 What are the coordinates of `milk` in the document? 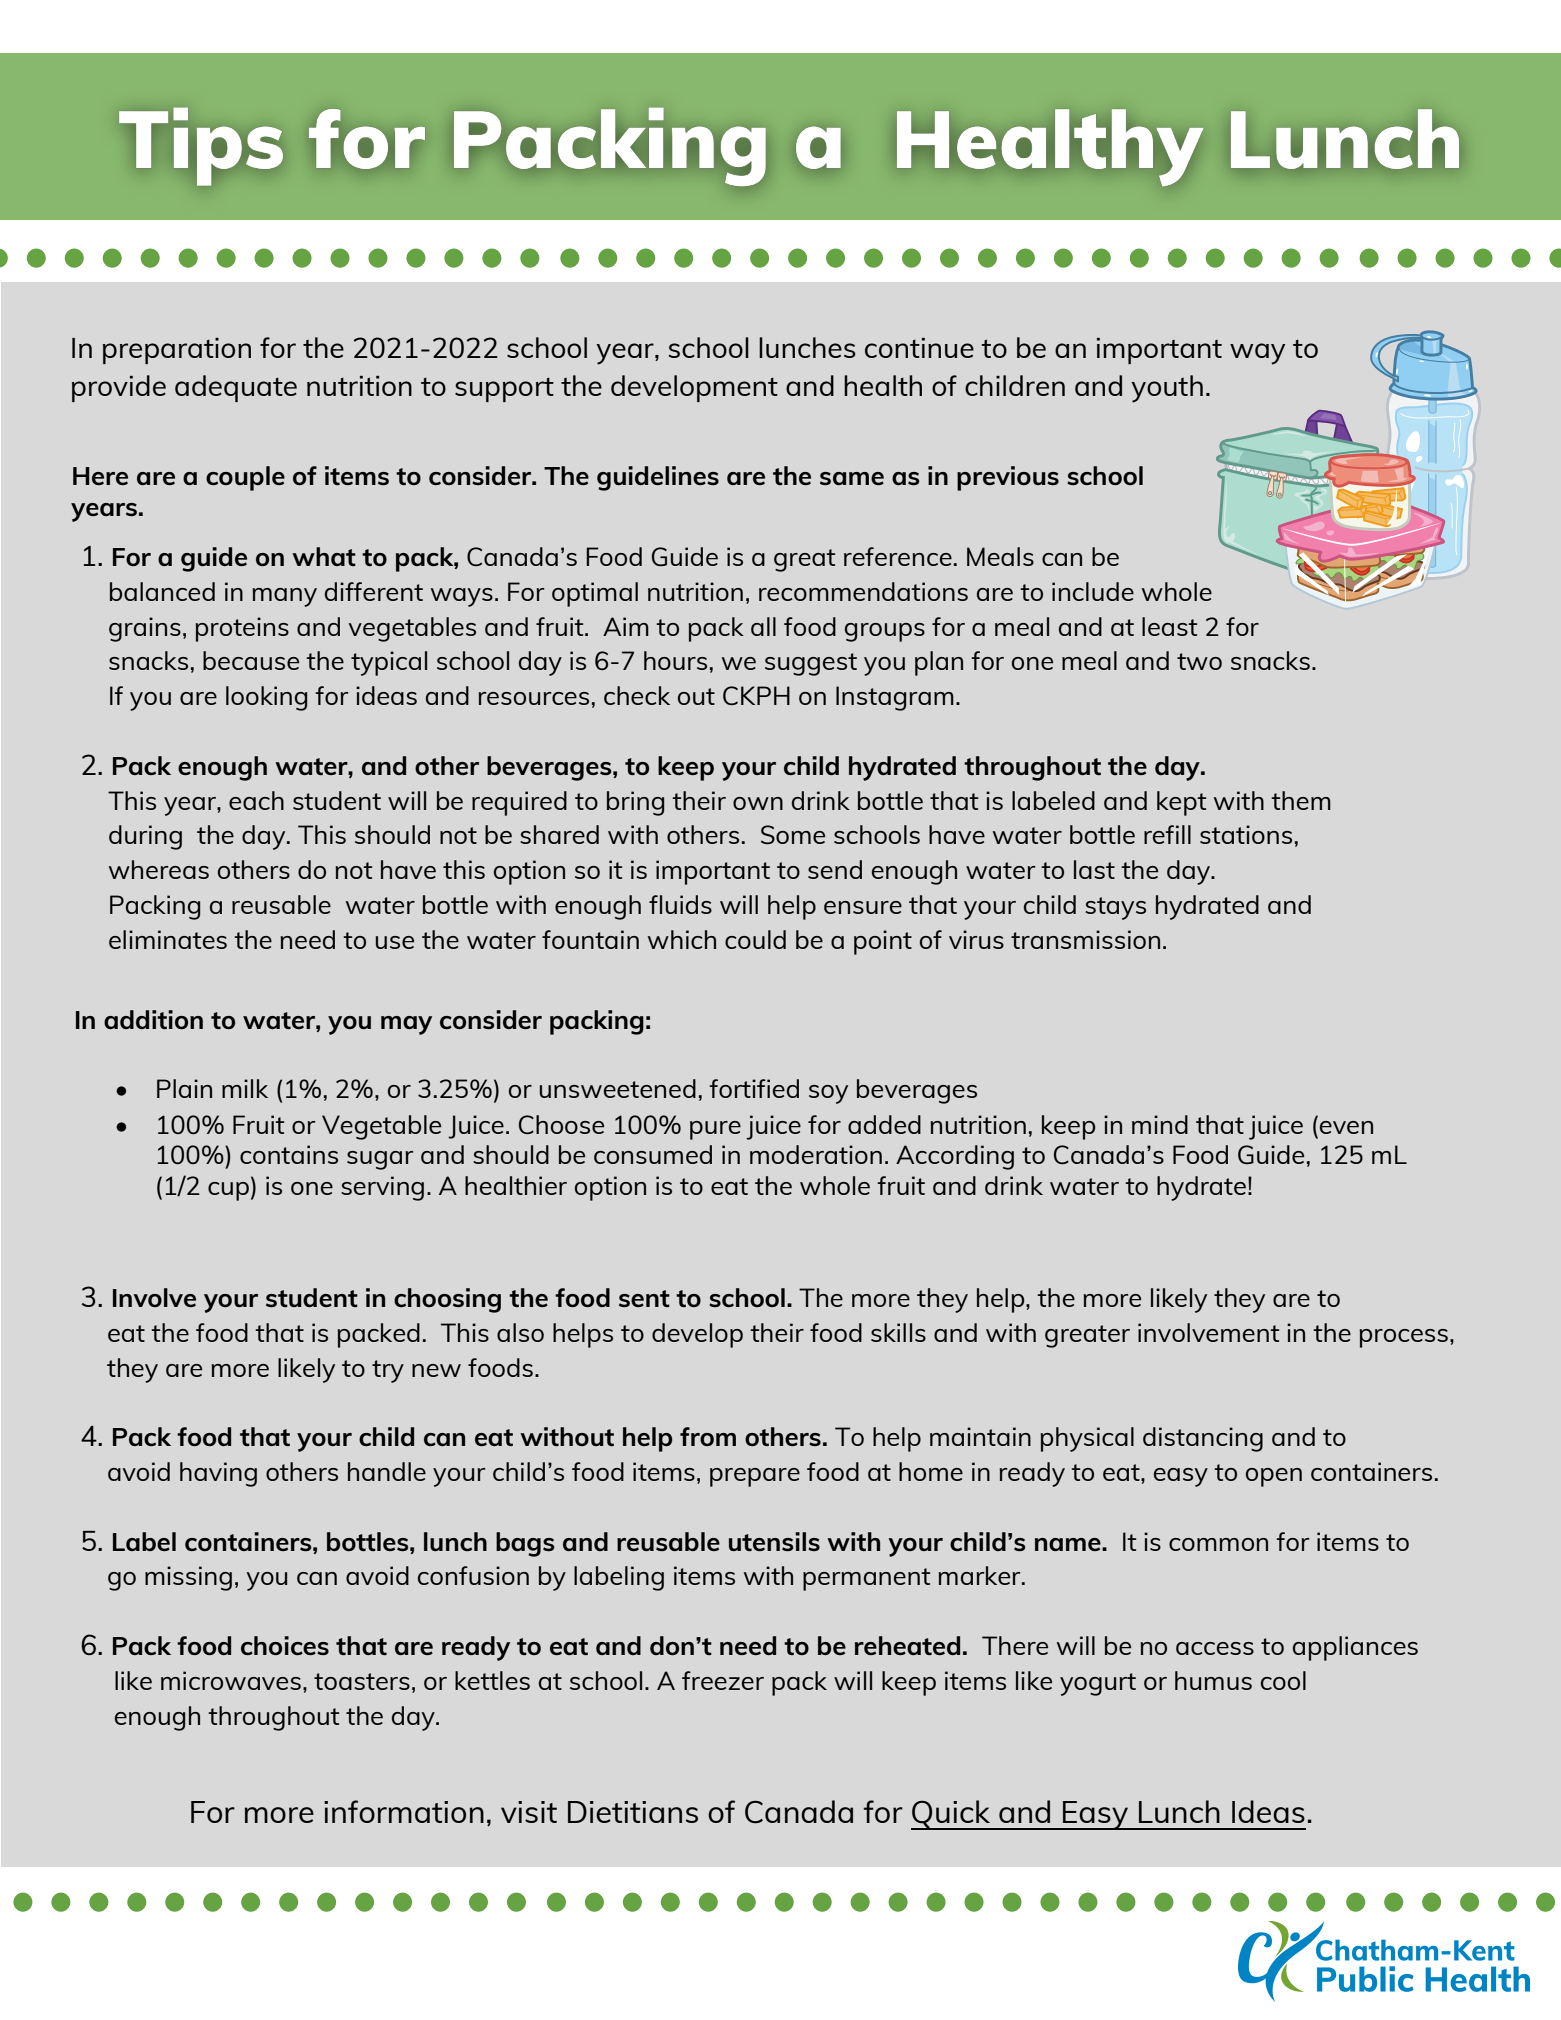 It's located at (245, 1088).
